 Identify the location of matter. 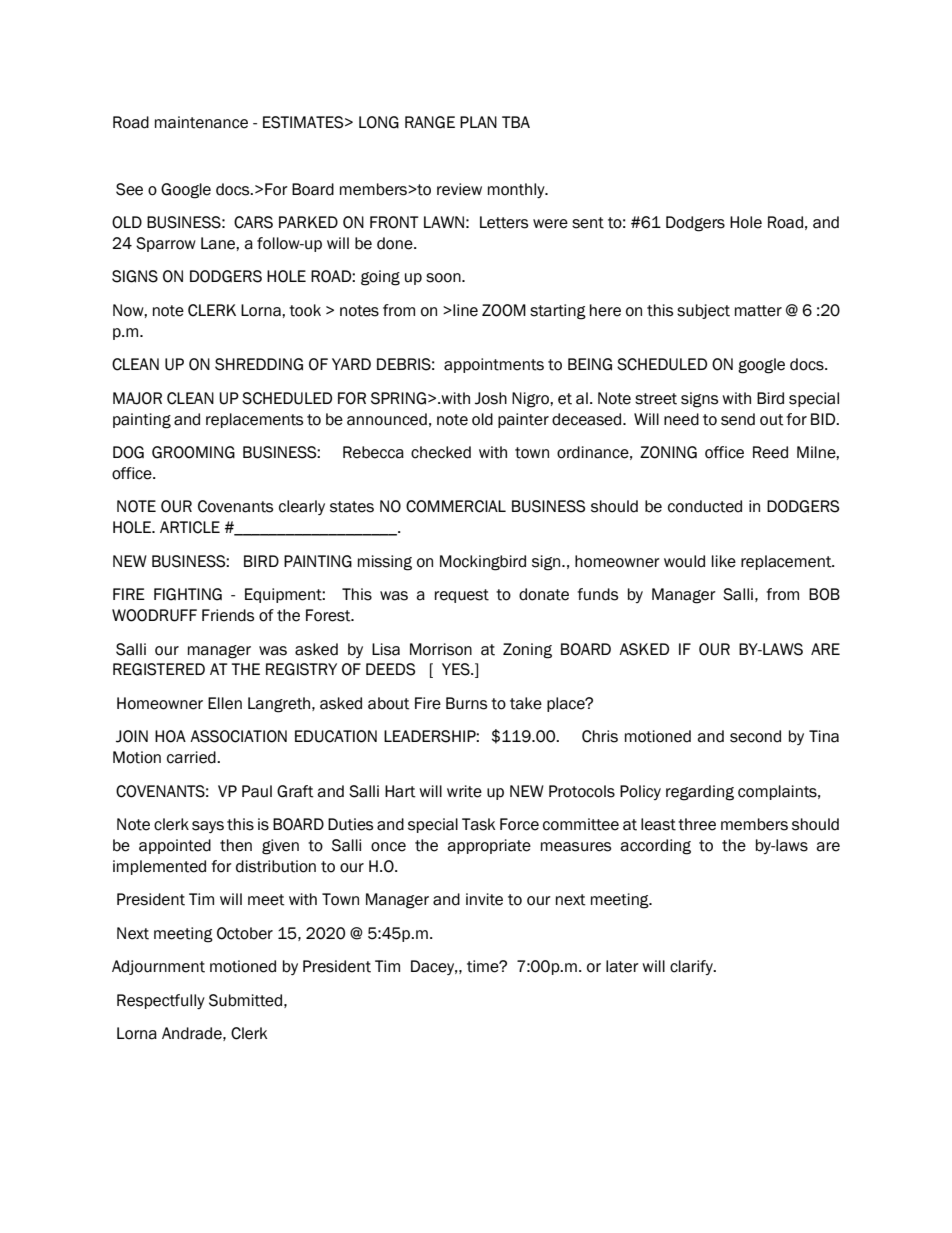
(758, 311).
